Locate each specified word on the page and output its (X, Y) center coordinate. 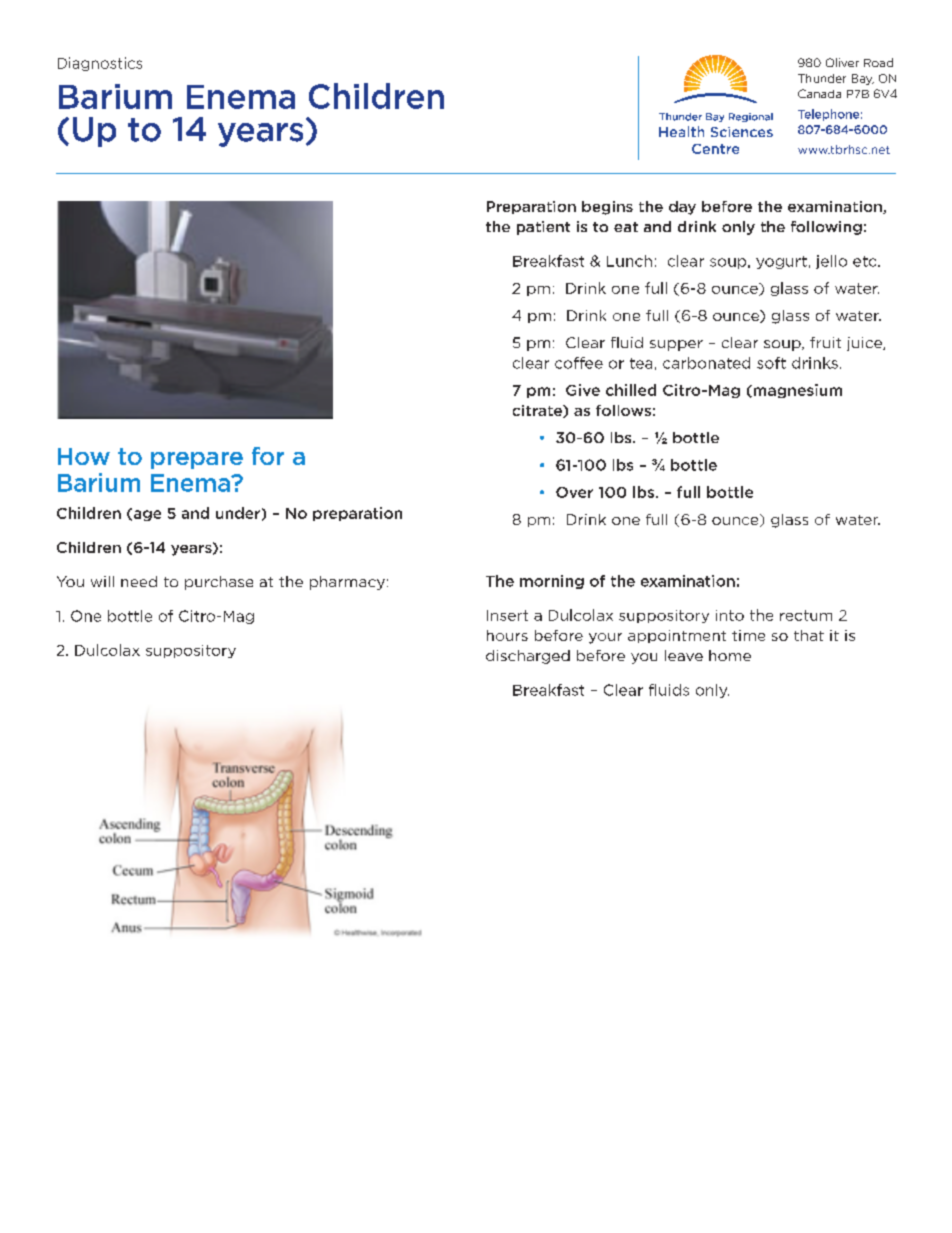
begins (607, 208)
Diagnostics (100, 64)
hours (507, 635)
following (826, 228)
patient (543, 228)
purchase (219, 583)
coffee (579, 363)
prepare (197, 460)
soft (771, 363)
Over (574, 492)
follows (623, 410)
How (84, 456)
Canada (819, 93)
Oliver (842, 62)
